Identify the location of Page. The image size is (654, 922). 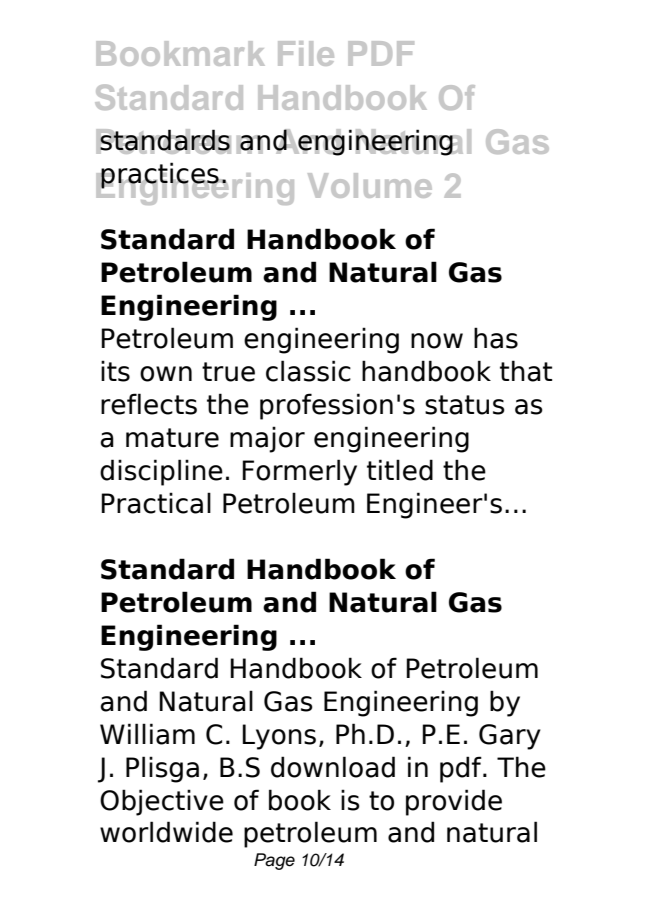
(274, 861).
